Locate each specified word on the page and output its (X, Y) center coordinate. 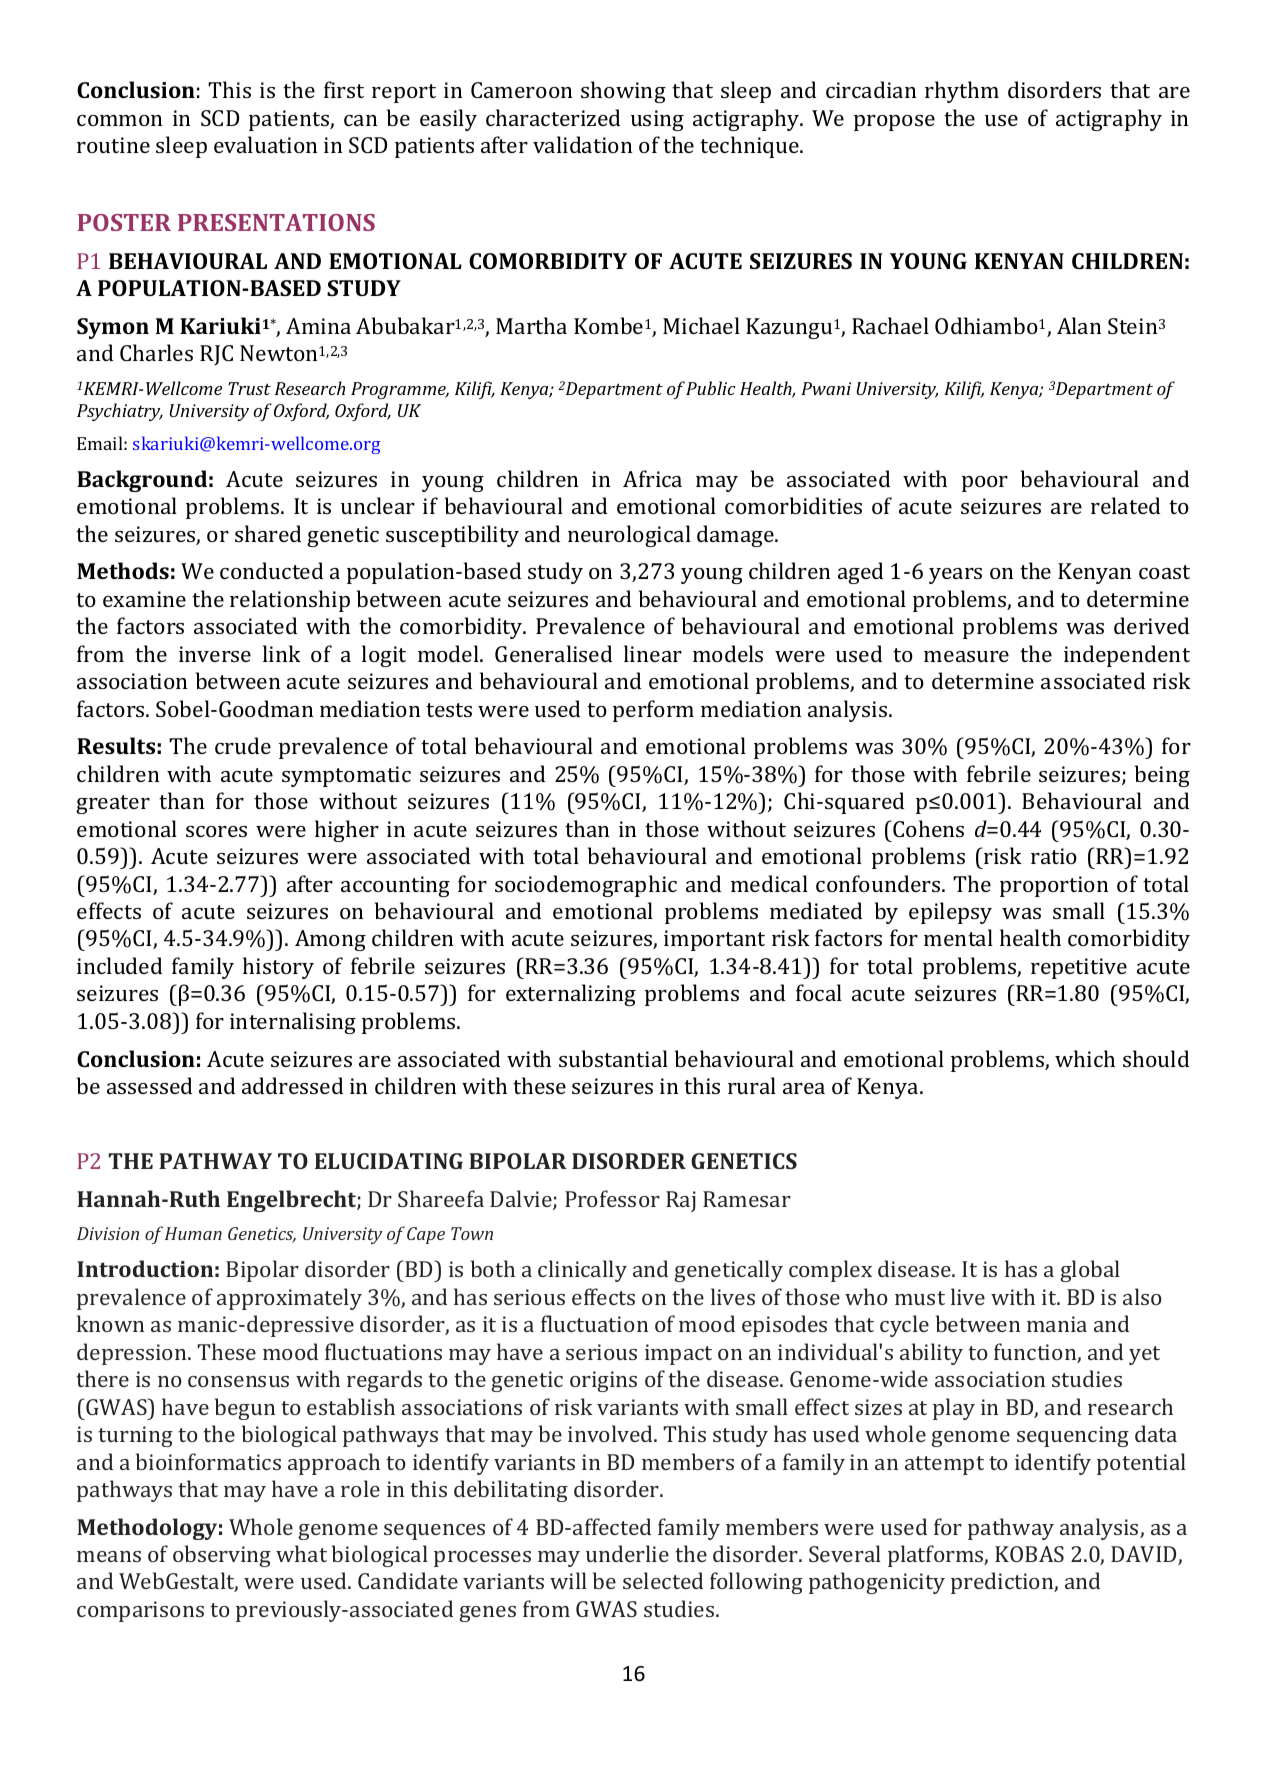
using (657, 120)
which (1085, 1058)
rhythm (962, 92)
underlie (627, 1553)
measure (966, 656)
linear (653, 653)
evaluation (265, 144)
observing (222, 1556)
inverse (215, 654)
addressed (292, 1085)
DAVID (1145, 1555)
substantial (613, 1058)
